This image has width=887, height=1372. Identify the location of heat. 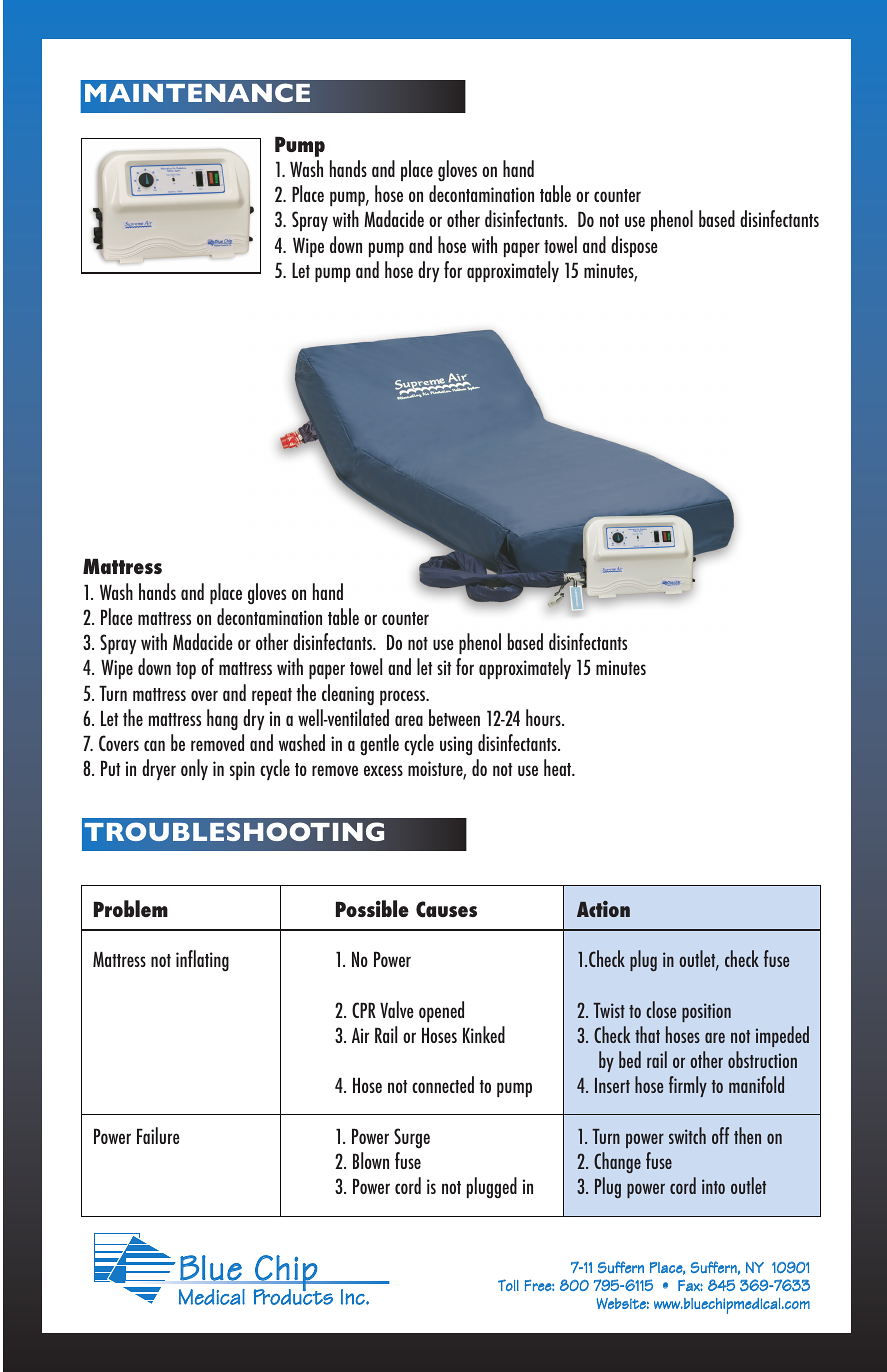
(559, 767).
